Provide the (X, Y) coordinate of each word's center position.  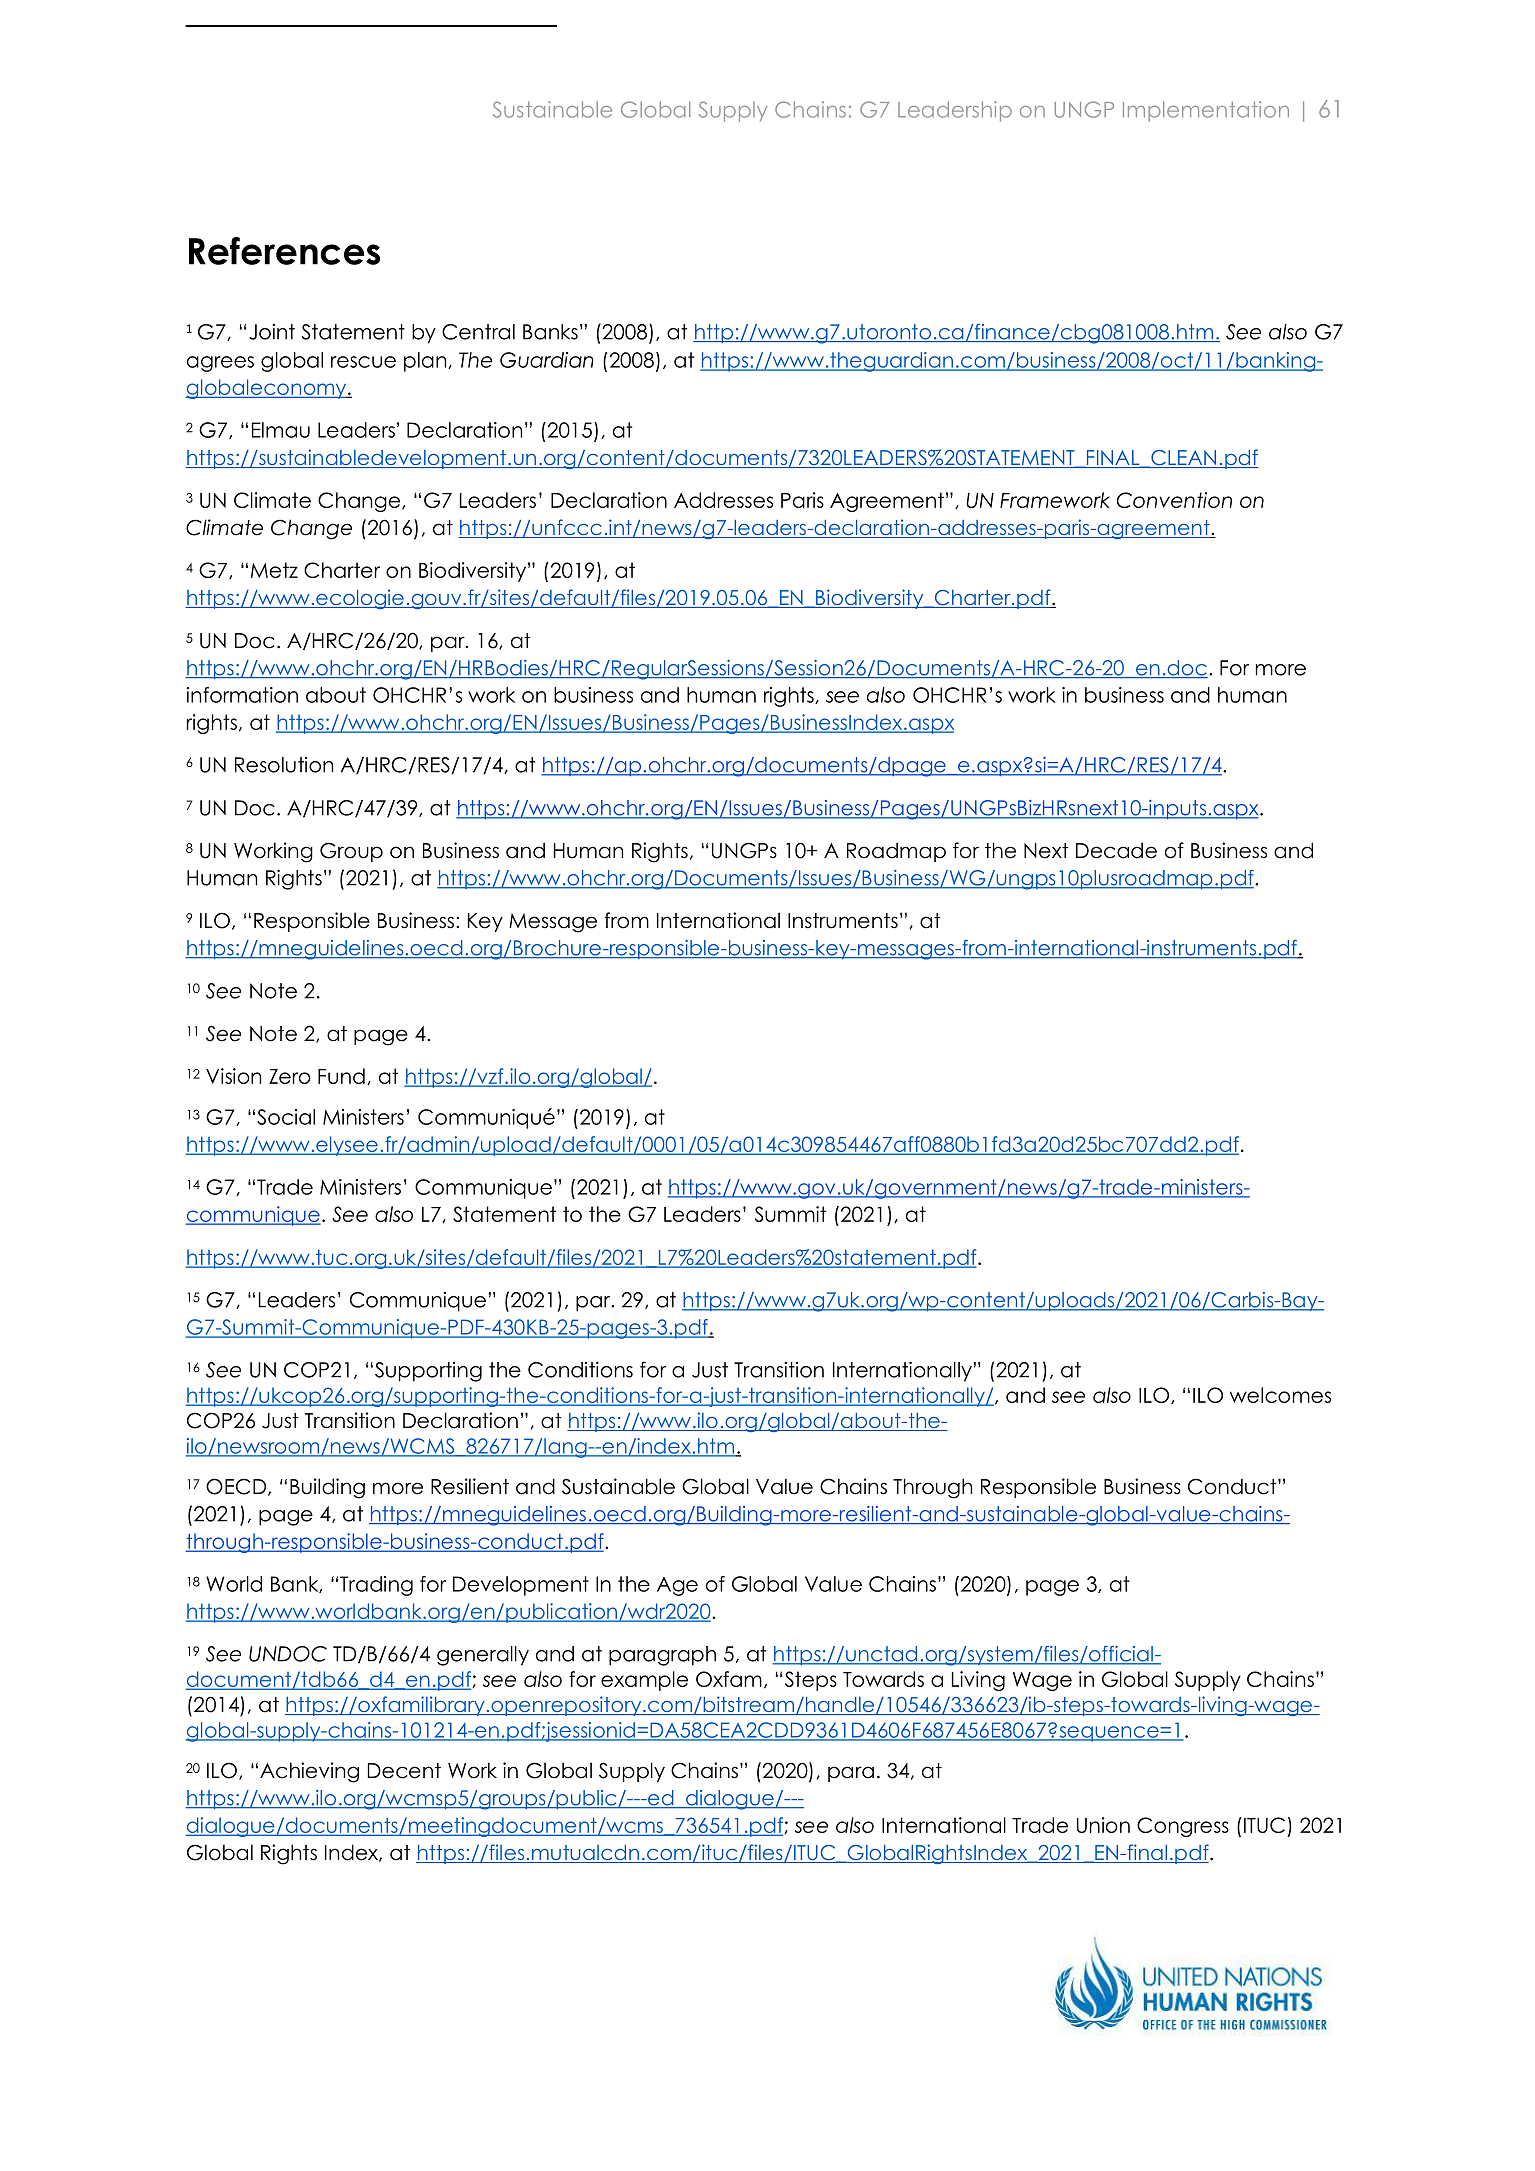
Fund (341, 1076)
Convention (1174, 500)
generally (483, 1656)
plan (426, 362)
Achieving (309, 1772)
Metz (274, 570)
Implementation (1206, 111)
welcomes (1280, 1395)
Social (286, 1117)
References (284, 251)
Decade (1116, 850)
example (644, 1681)
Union (1103, 1825)
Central (478, 332)
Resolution (284, 765)
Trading (376, 1586)
